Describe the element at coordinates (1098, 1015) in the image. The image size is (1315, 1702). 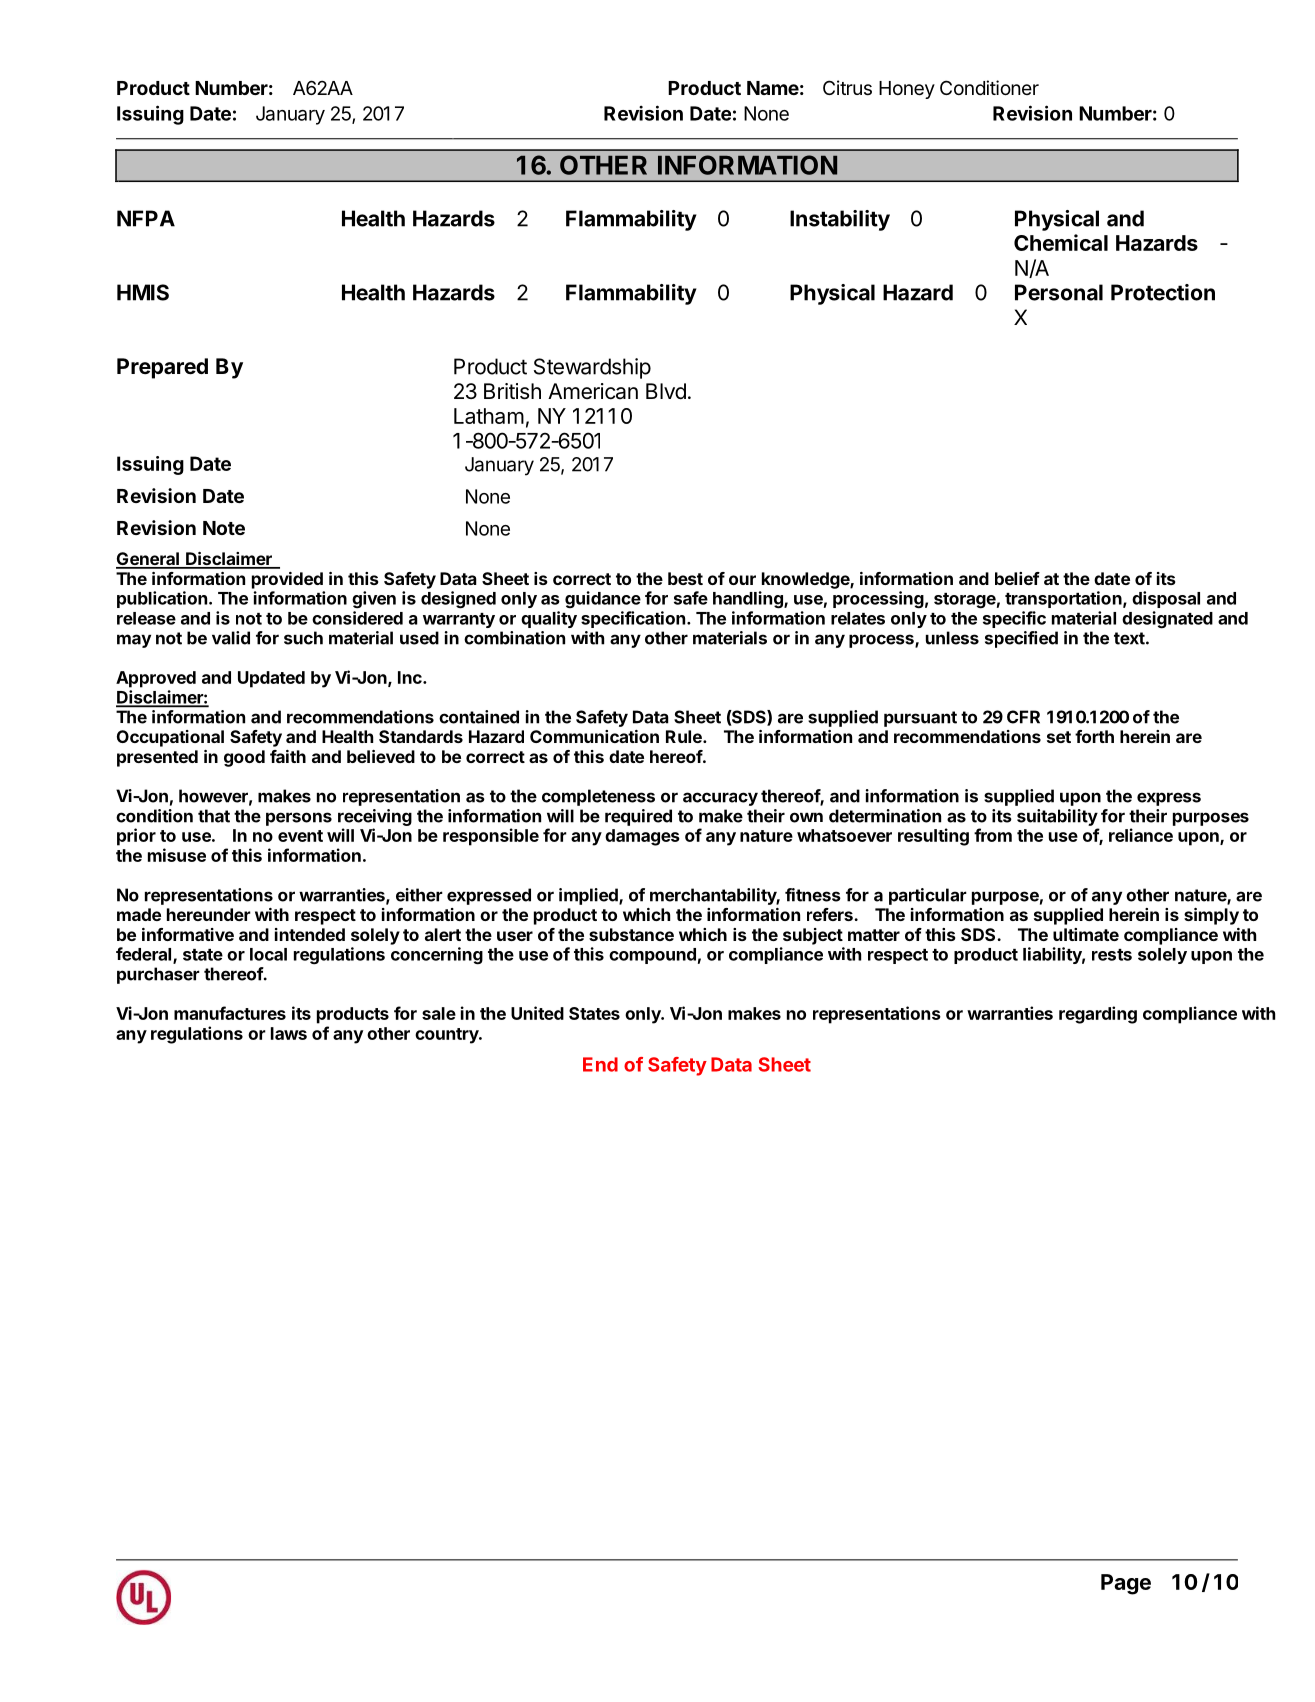
I see `regarding` at that location.
